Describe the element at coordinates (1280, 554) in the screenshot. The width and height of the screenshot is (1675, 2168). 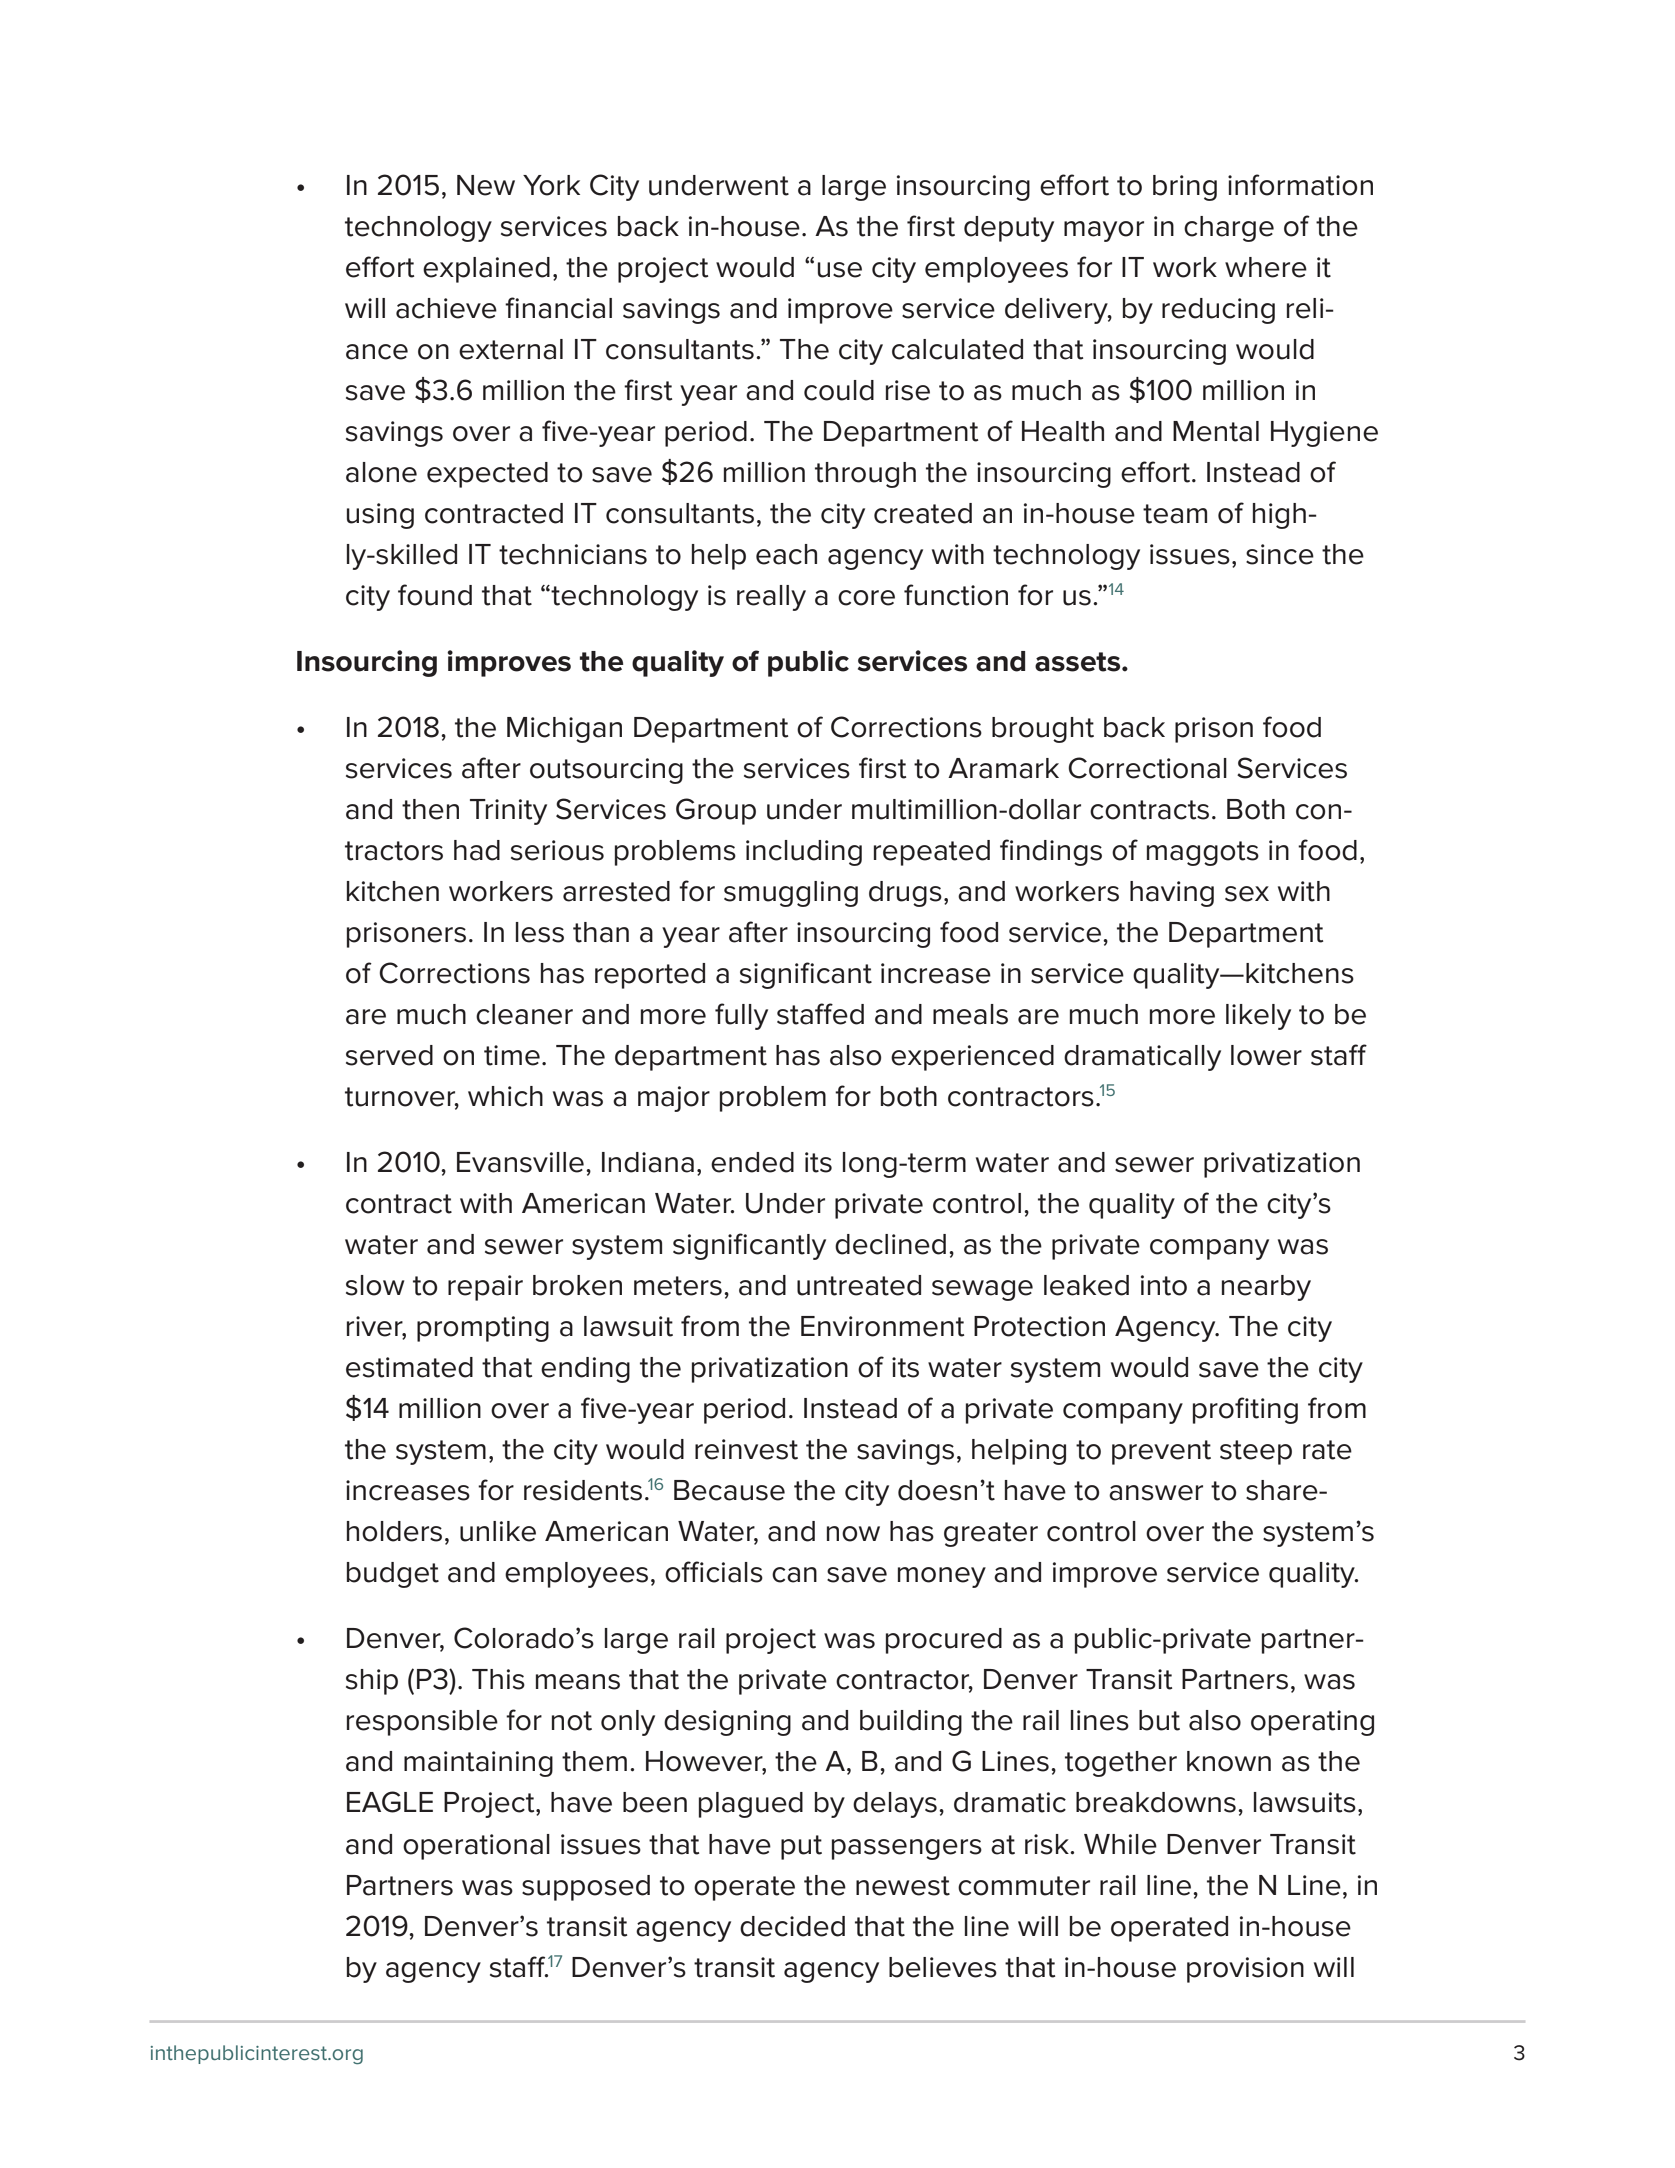
I see `since` at that location.
